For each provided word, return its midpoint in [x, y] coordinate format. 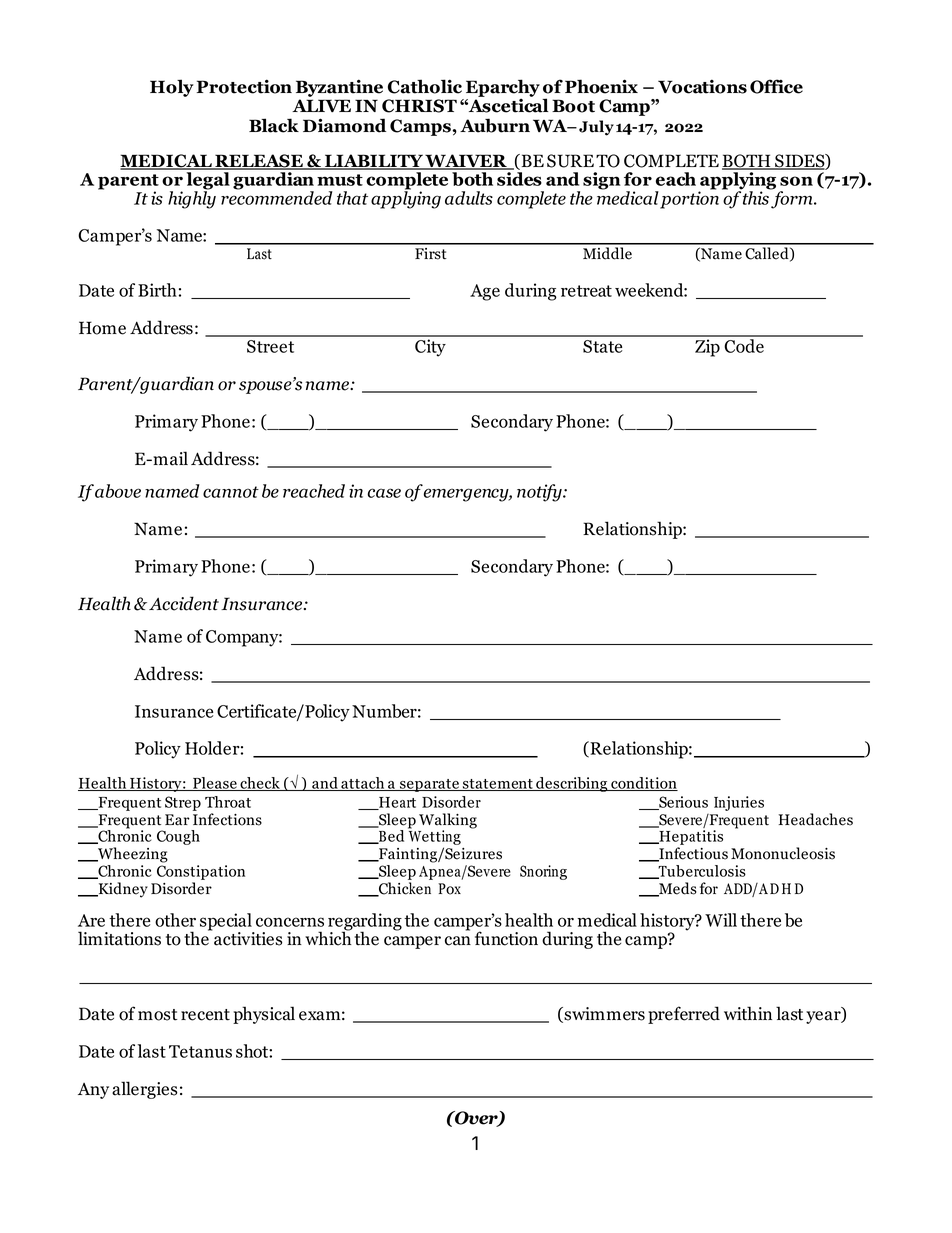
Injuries [739, 803]
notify [540, 493]
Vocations [702, 86]
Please [215, 784]
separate [429, 785]
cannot [231, 492]
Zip [707, 348]
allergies [144, 1090]
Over [476, 1119]
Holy [172, 88]
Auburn [495, 125]
